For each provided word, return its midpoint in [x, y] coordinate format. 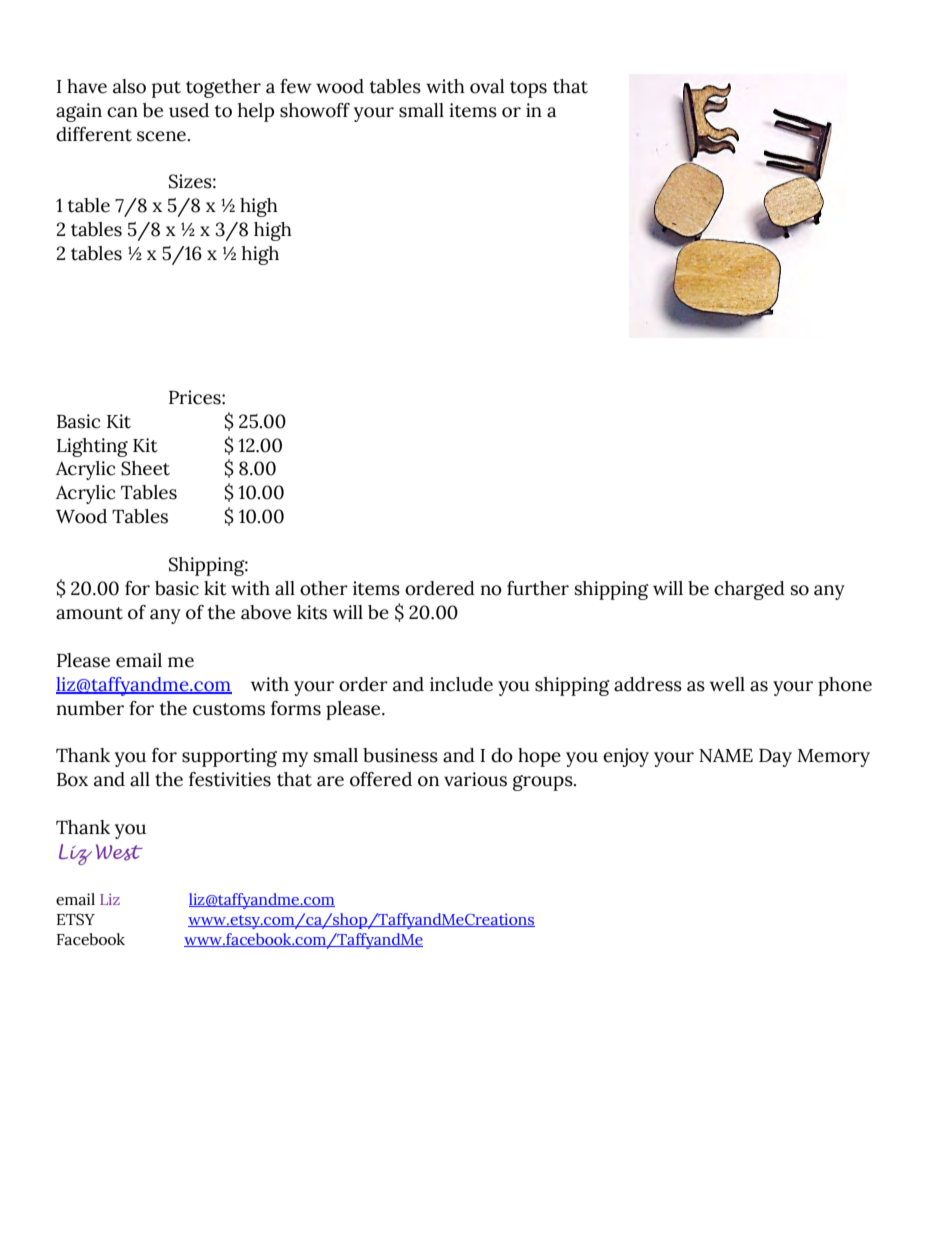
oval [487, 86]
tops [528, 89]
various [475, 779]
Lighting [92, 447]
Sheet [145, 468]
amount [89, 613]
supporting [229, 757]
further [538, 588]
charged [749, 590]
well [727, 684]
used [189, 110]
